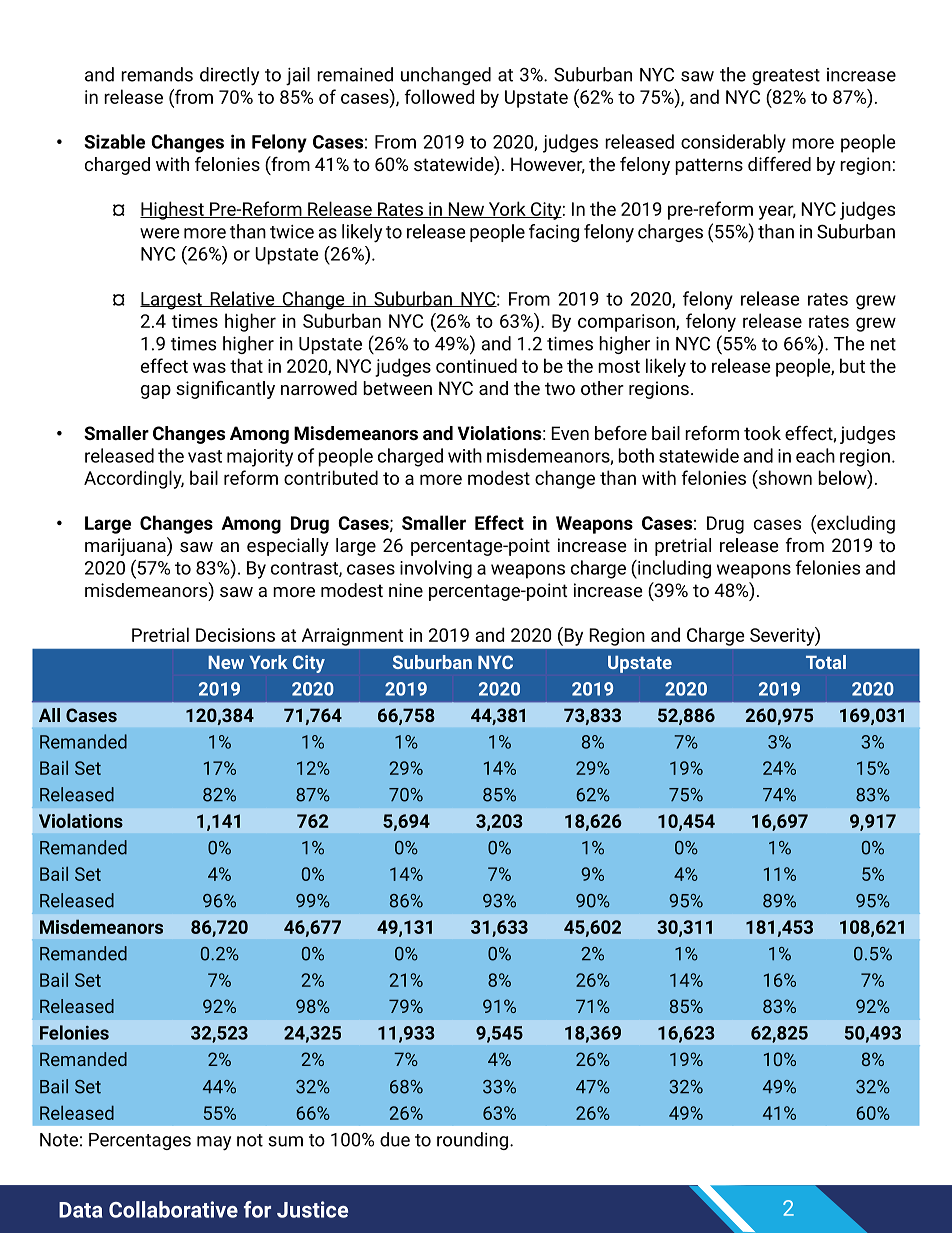  Describe the element at coordinates (235, 635) in the screenshot. I see `Decisions` at that location.
